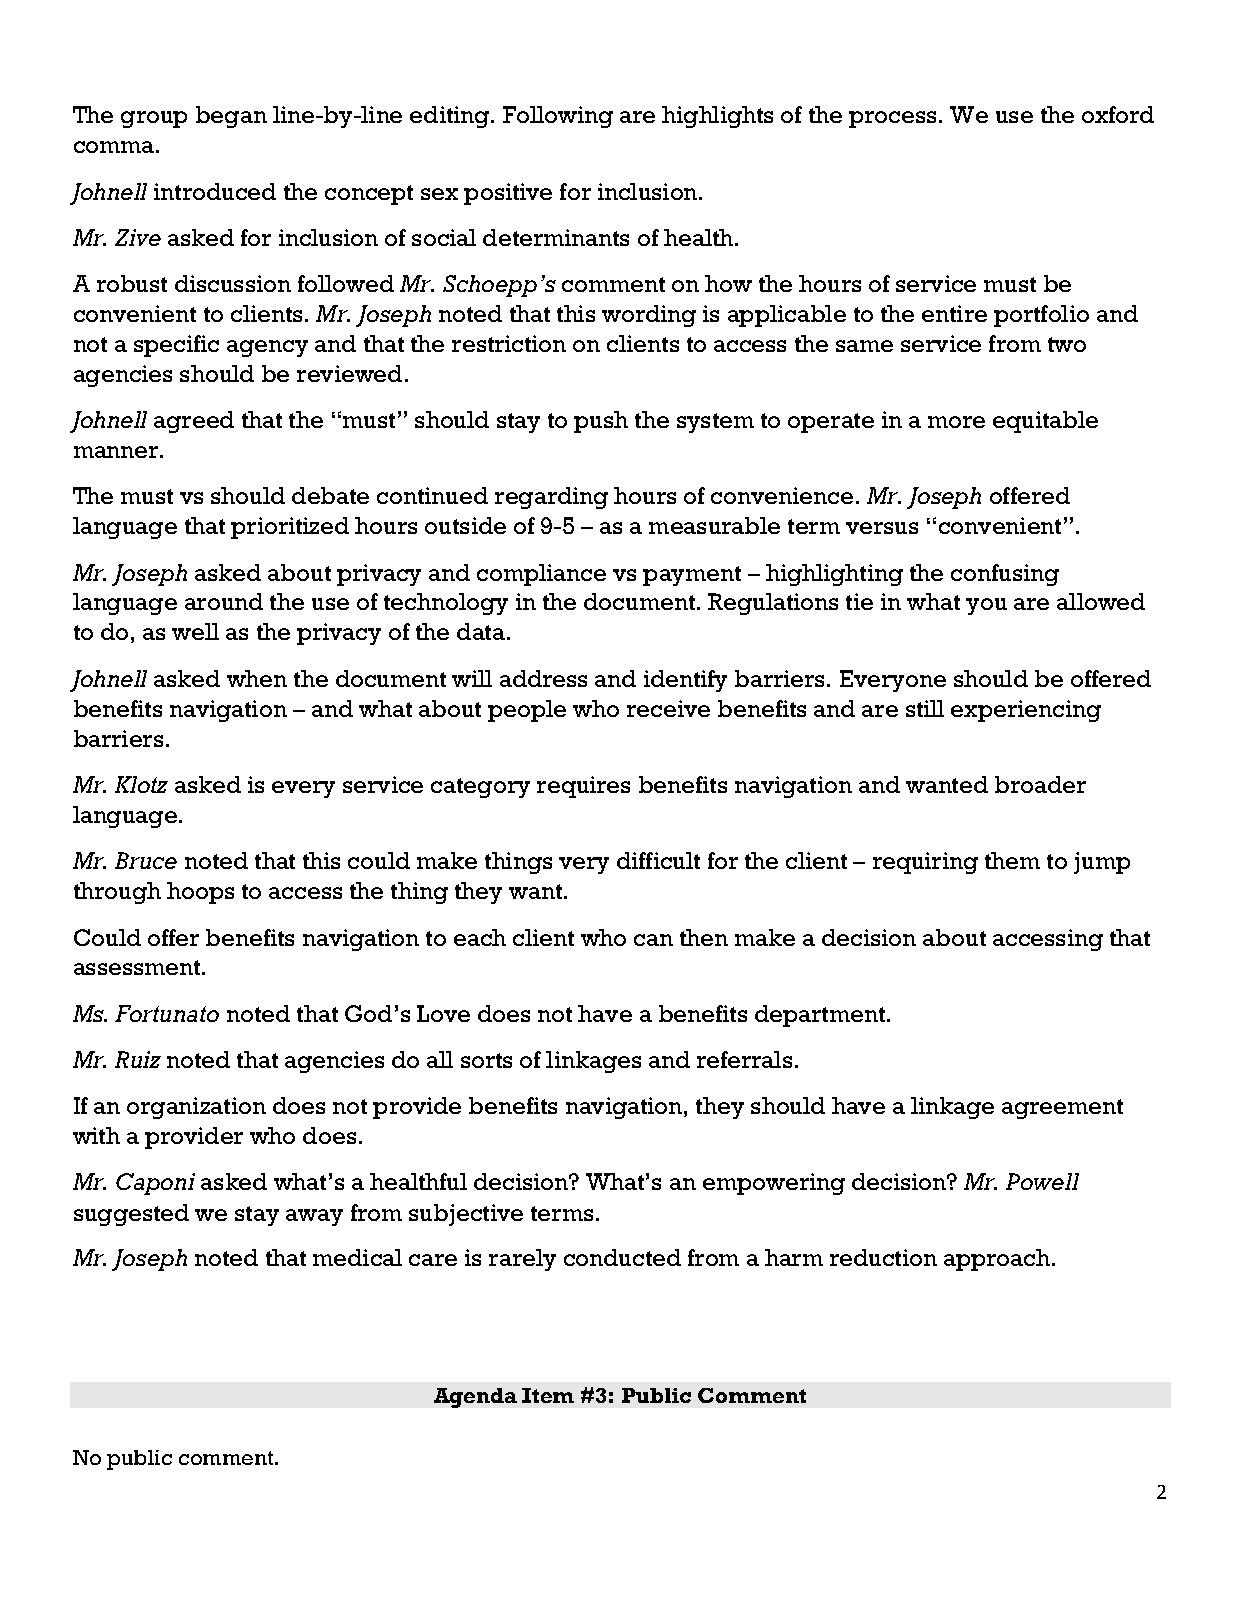 The image size is (1241, 1606). I want to click on sorts, so click(486, 1060).
